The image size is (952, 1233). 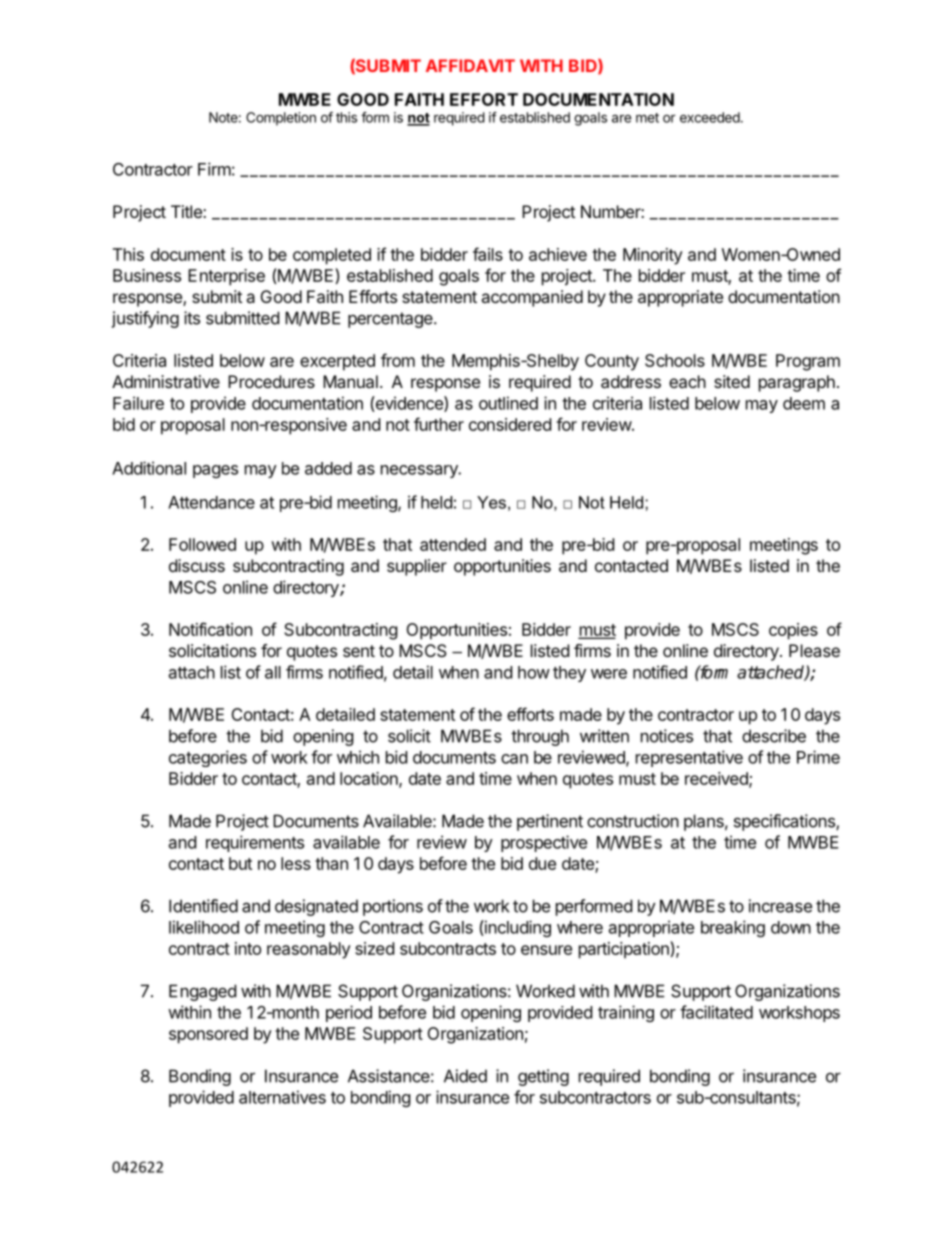 I want to click on deem, so click(x=804, y=403).
